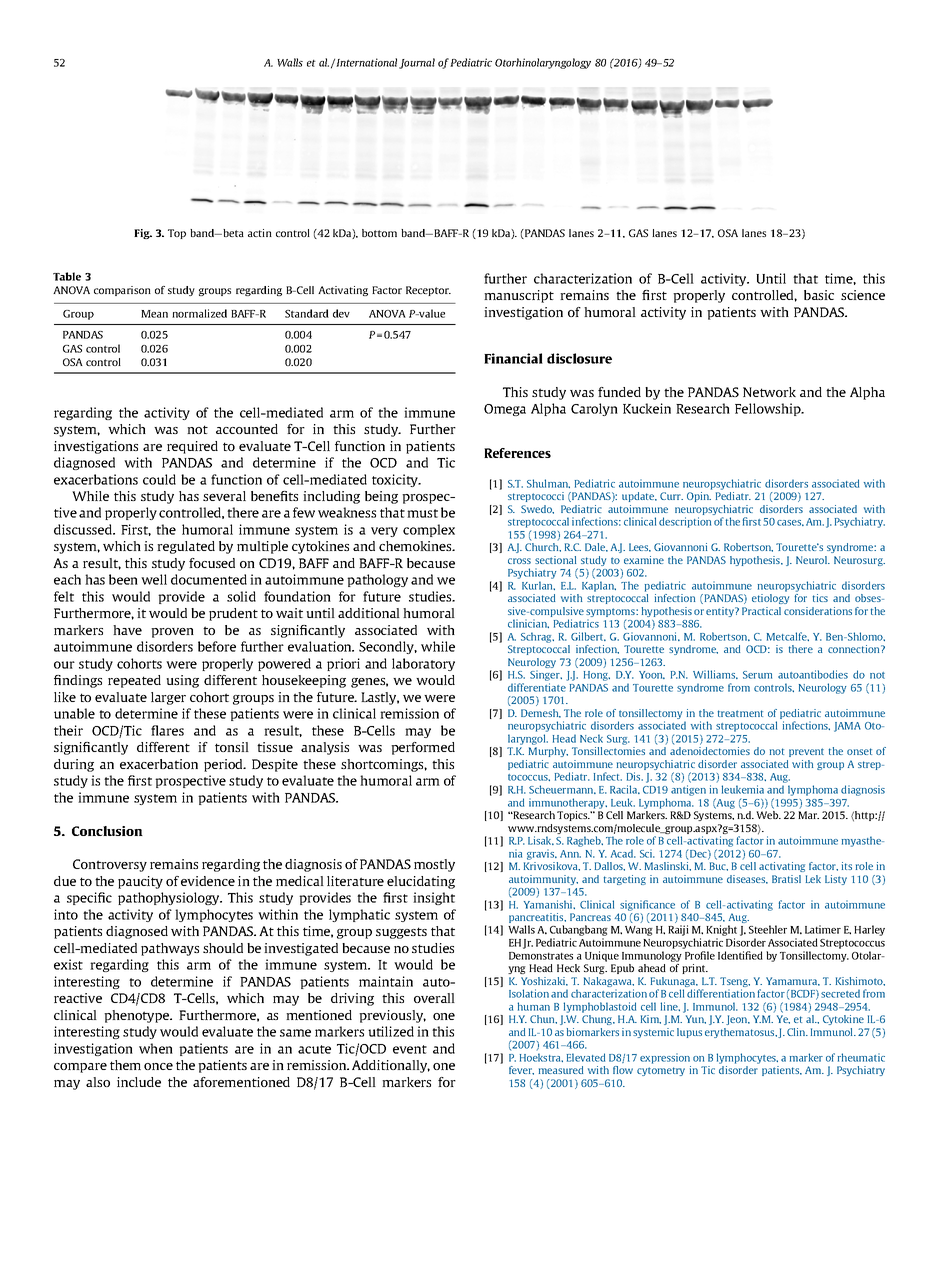 The image size is (952, 1270). Describe the element at coordinates (513, 358) in the page. I see `Financial` at that location.
